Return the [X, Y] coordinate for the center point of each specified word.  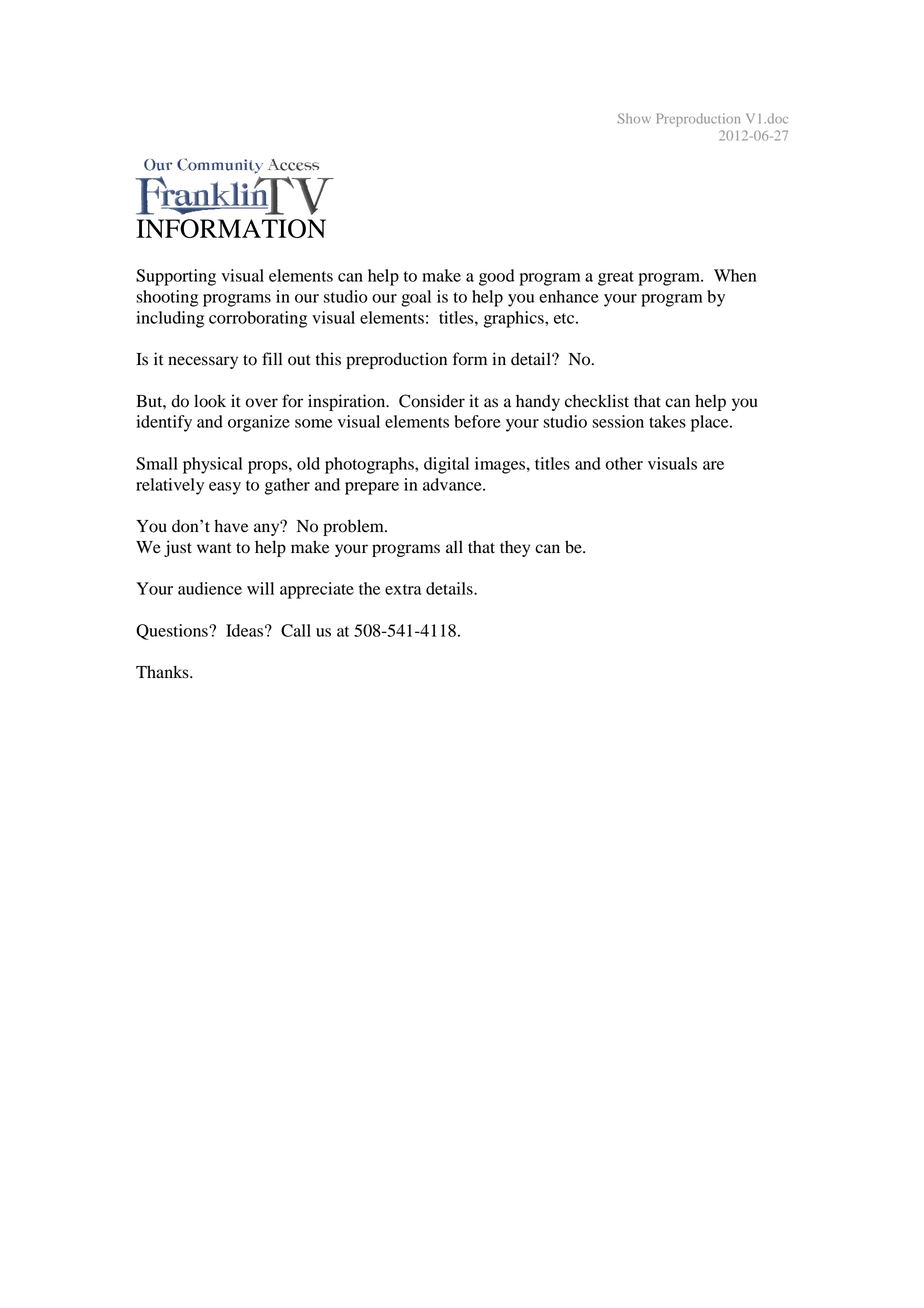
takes [667, 421]
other [624, 463]
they [515, 549]
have [231, 526]
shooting [167, 298]
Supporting [176, 277]
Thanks [163, 672]
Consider [432, 401]
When [735, 275]
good [497, 277]
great [616, 278]
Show [634, 118]
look [210, 401]
